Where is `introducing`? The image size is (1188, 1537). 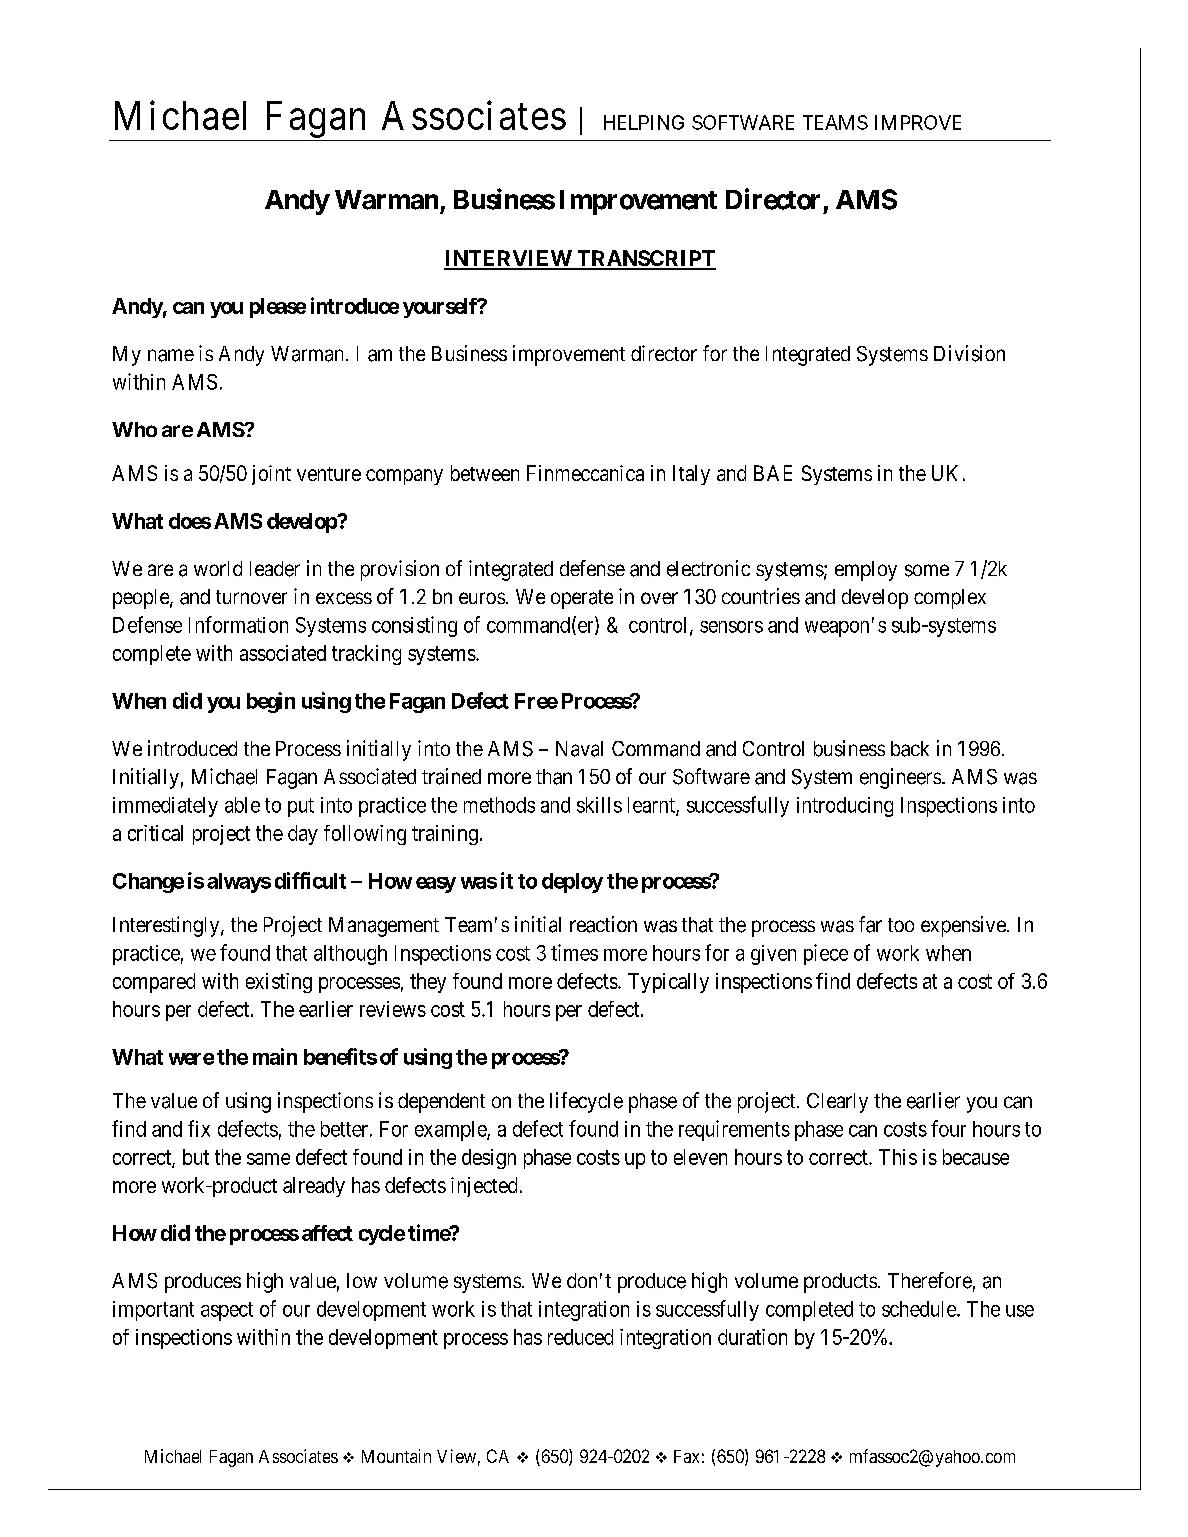 introducing is located at coordinates (845, 807).
